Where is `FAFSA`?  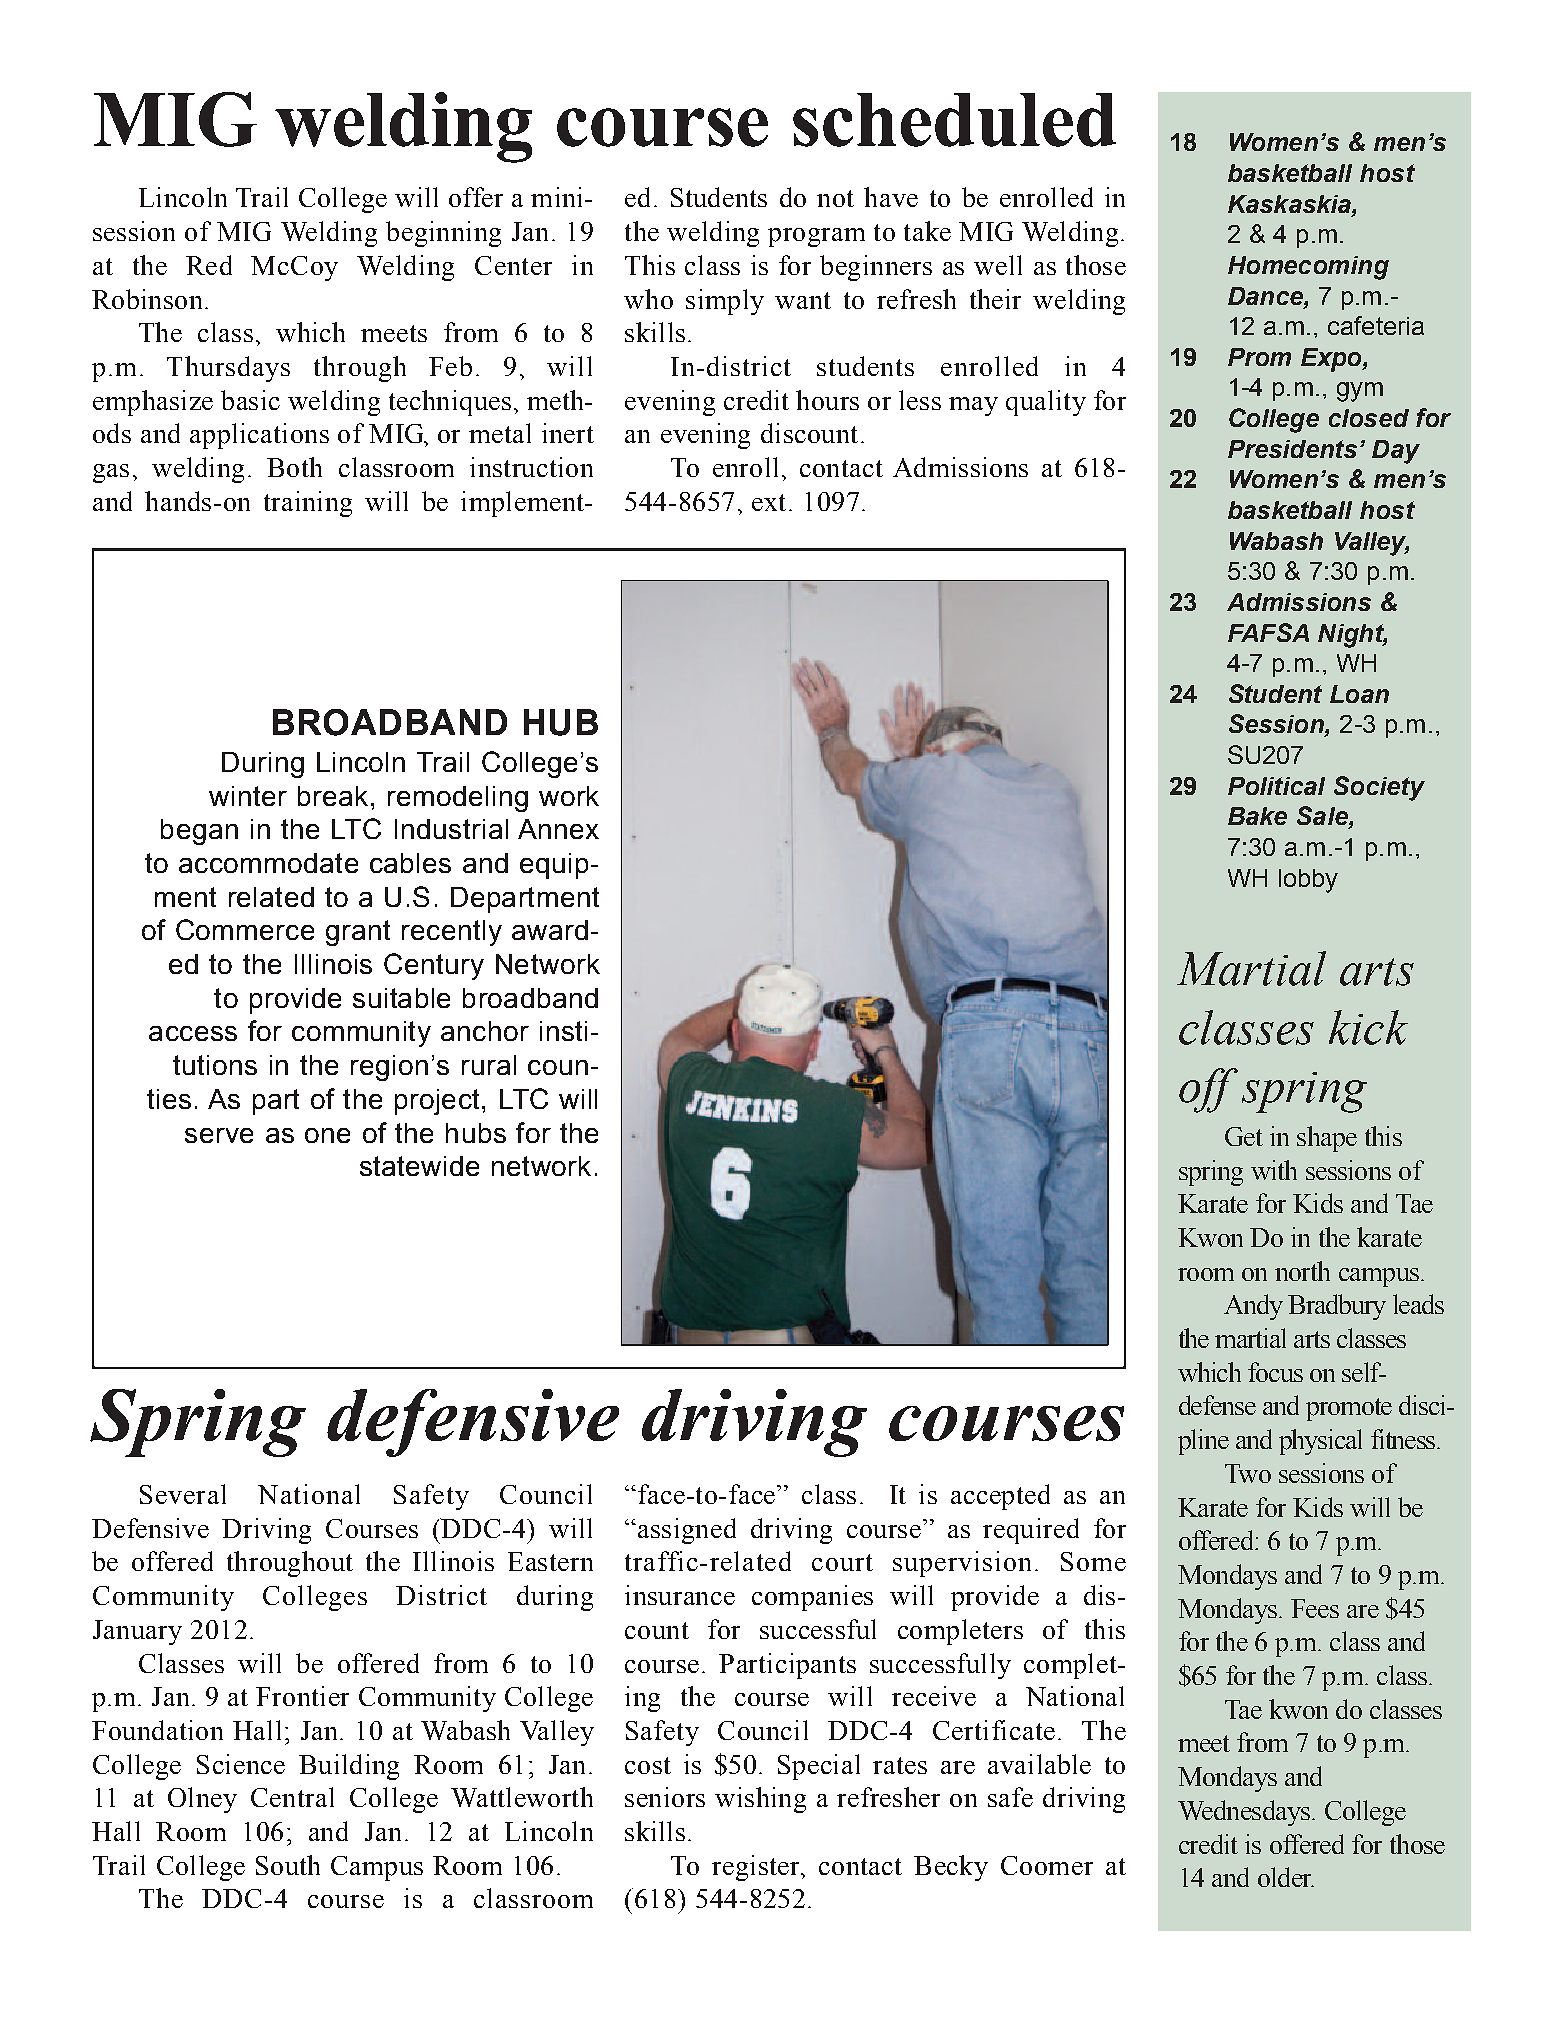 FAFSA is located at coordinates (1268, 632).
